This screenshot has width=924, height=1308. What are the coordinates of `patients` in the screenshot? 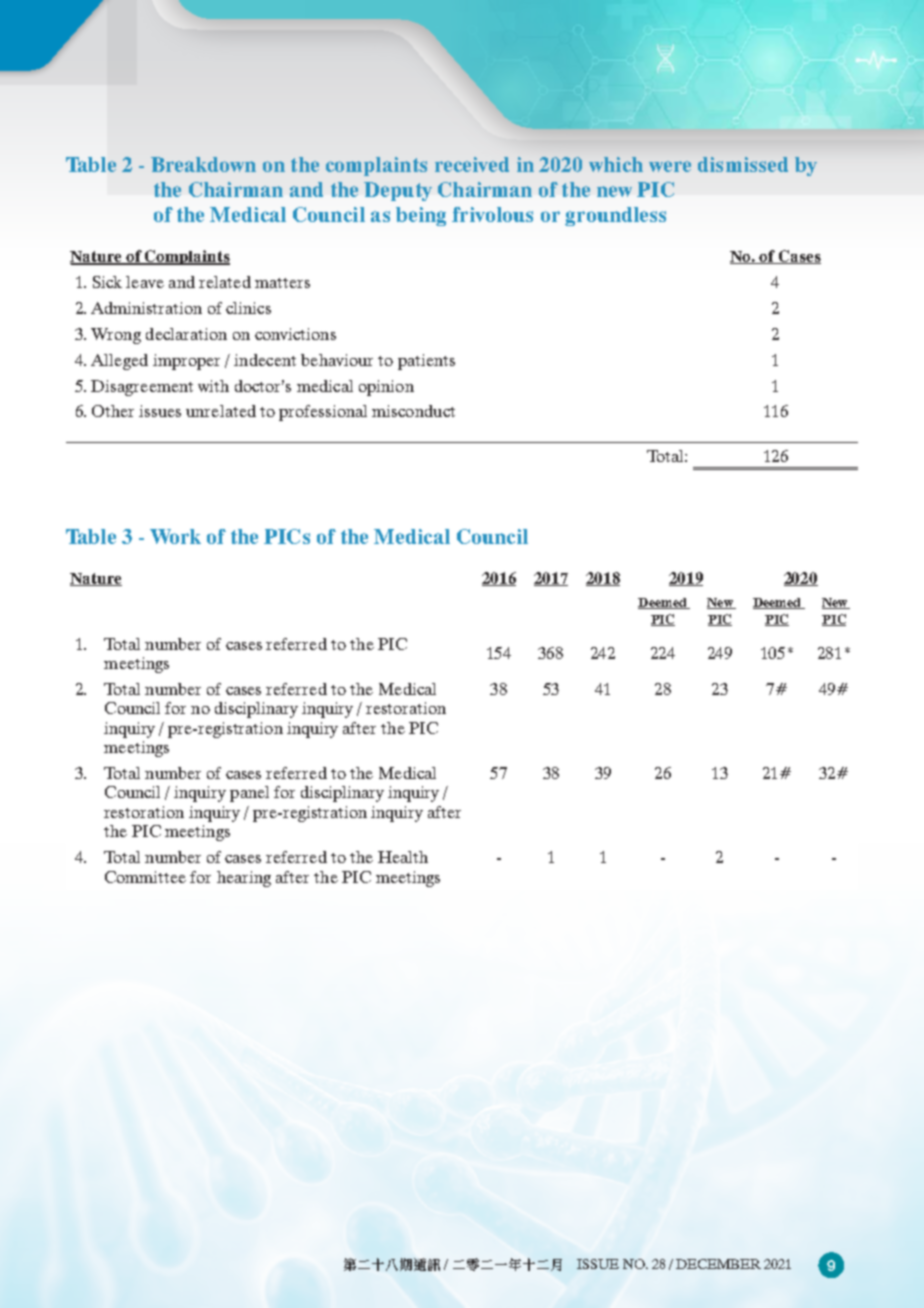 It's located at (426, 362).
